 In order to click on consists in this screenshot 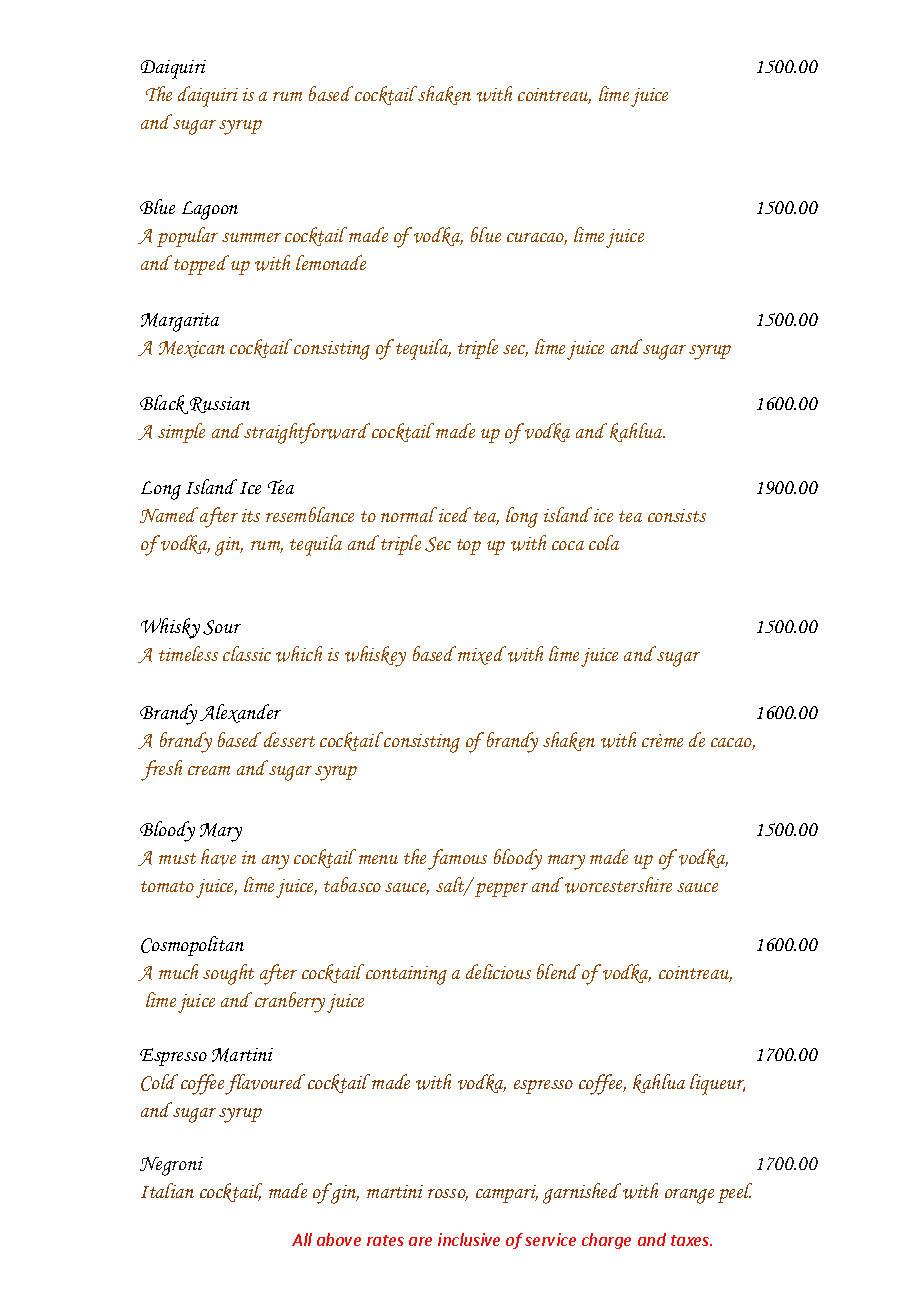, I will do `click(677, 515)`.
